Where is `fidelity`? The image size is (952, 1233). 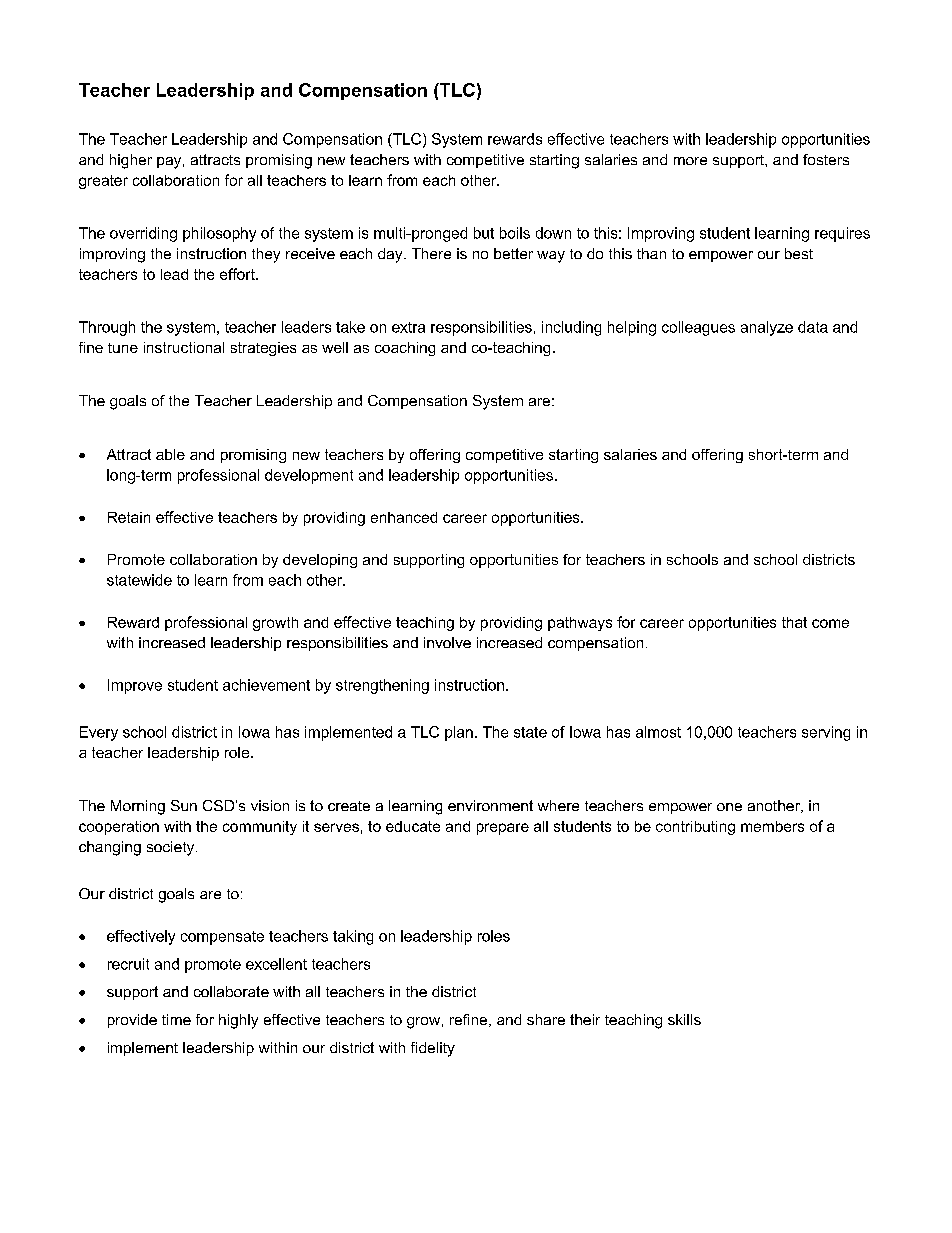 fidelity is located at coordinates (433, 1049).
